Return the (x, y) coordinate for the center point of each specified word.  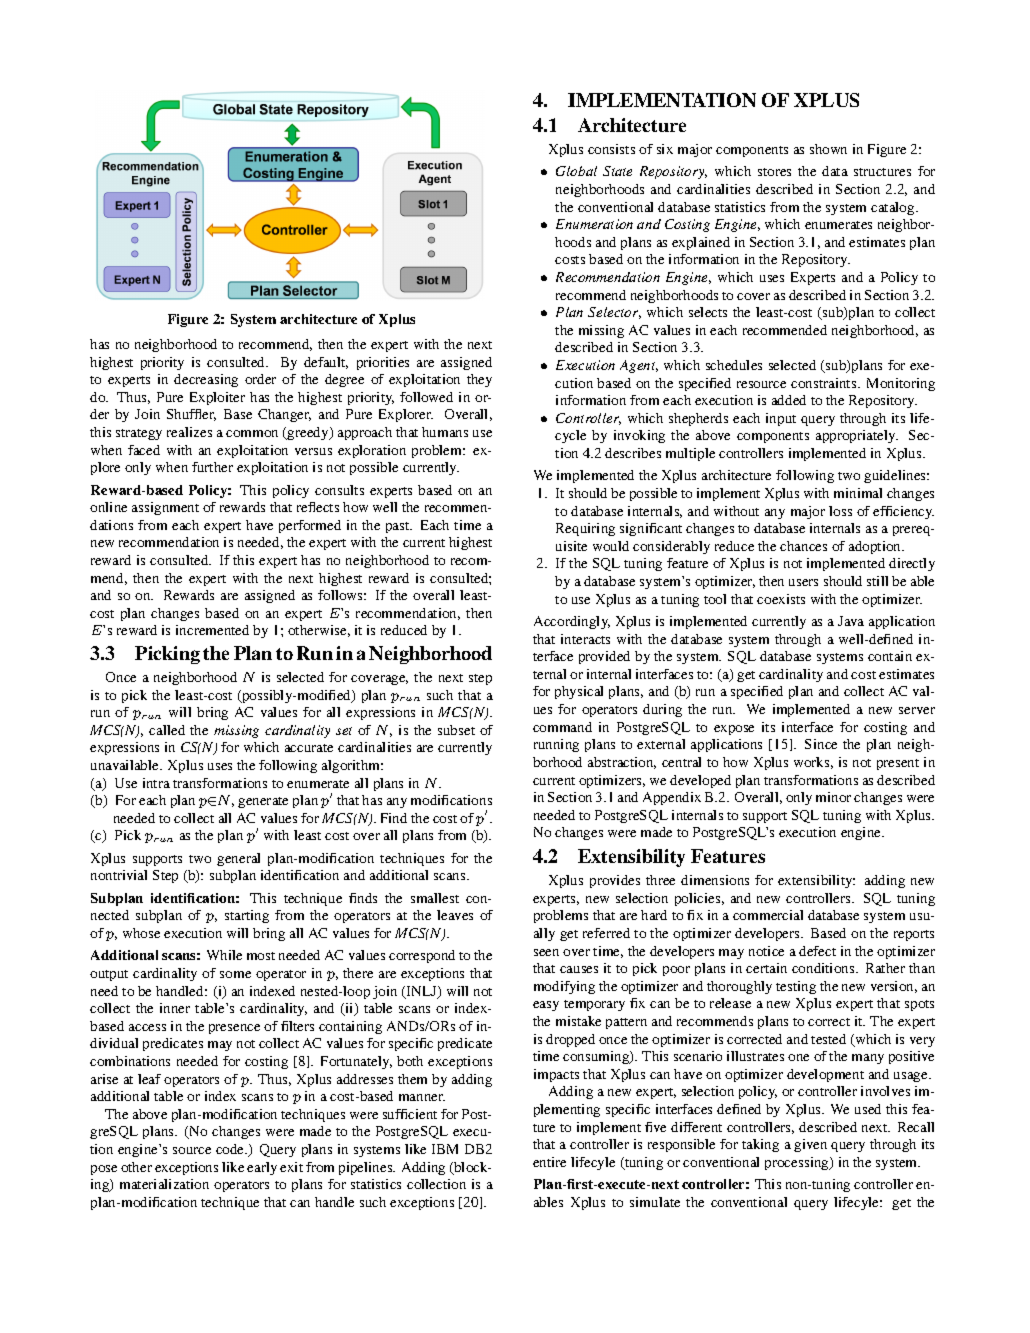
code (231, 1149)
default (326, 363)
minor (833, 797)
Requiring (585, 529)
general (238, 859)
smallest (435, 898)
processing (798, 1163)
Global (576, 171)
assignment (165, 508)
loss (840, 511)
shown (828, 149)
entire (549, 1162)
